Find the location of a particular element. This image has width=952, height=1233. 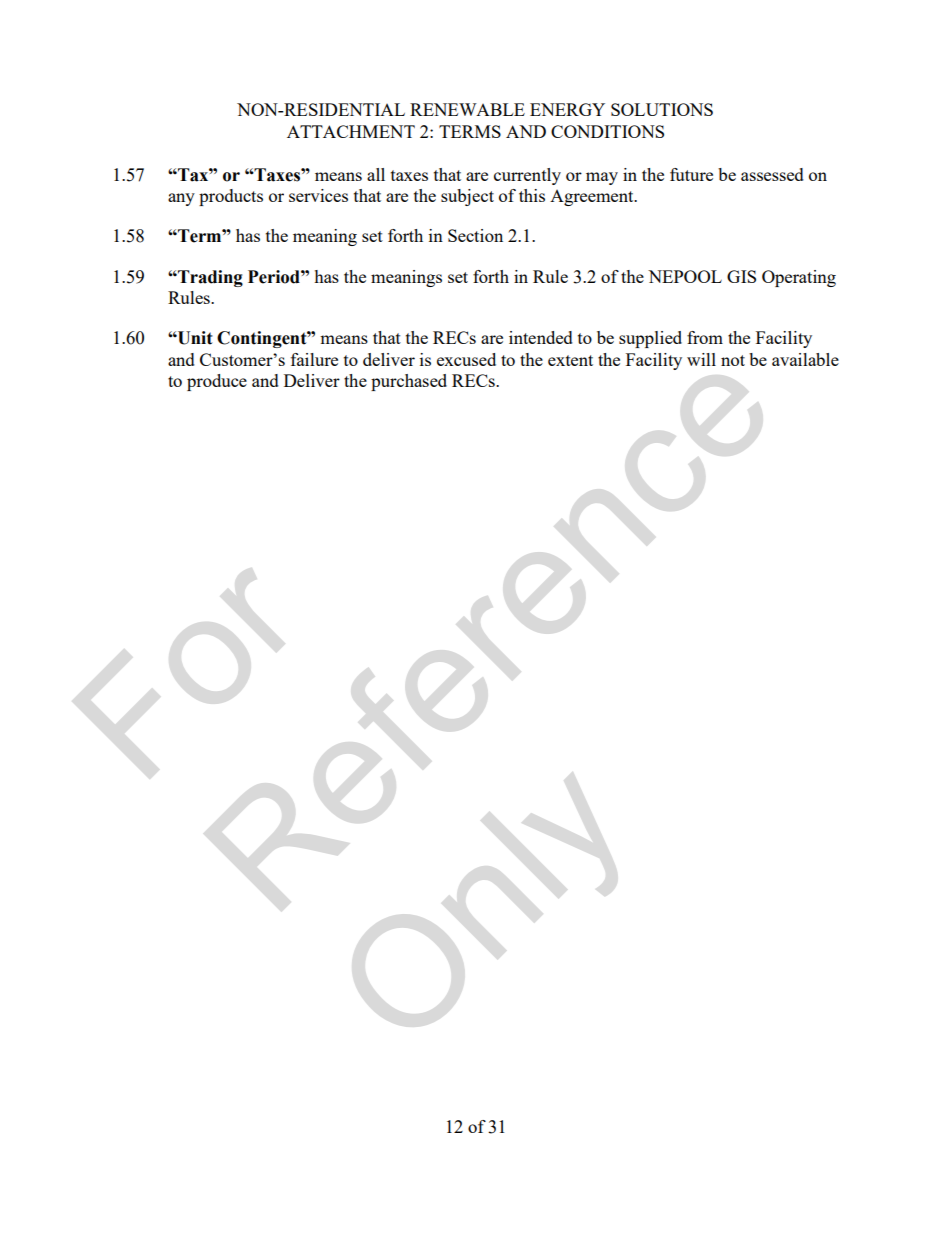

RENEWABLE is located at coordinates (467, 109).
